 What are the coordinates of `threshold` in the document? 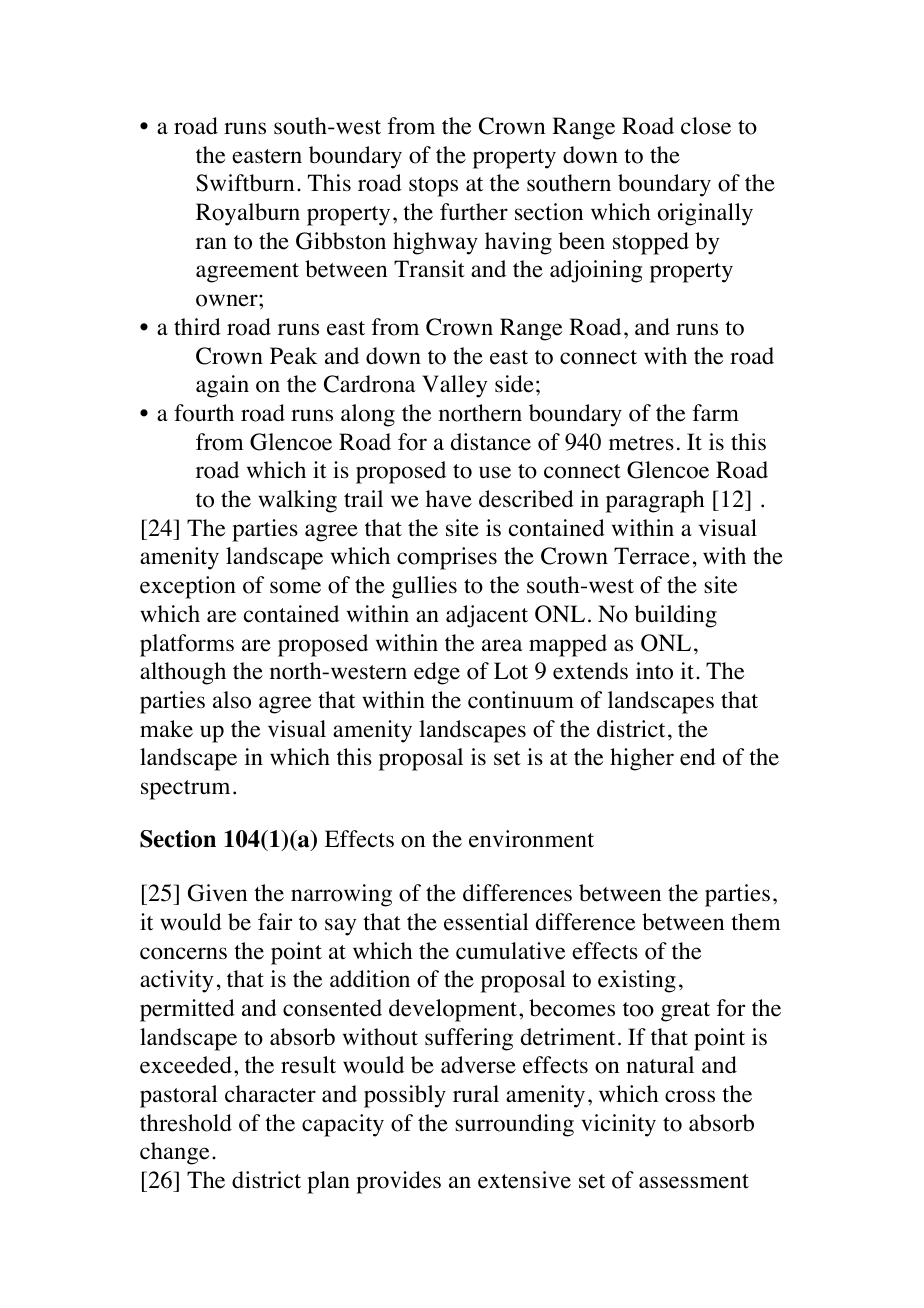 It's located at (186, 1123).
